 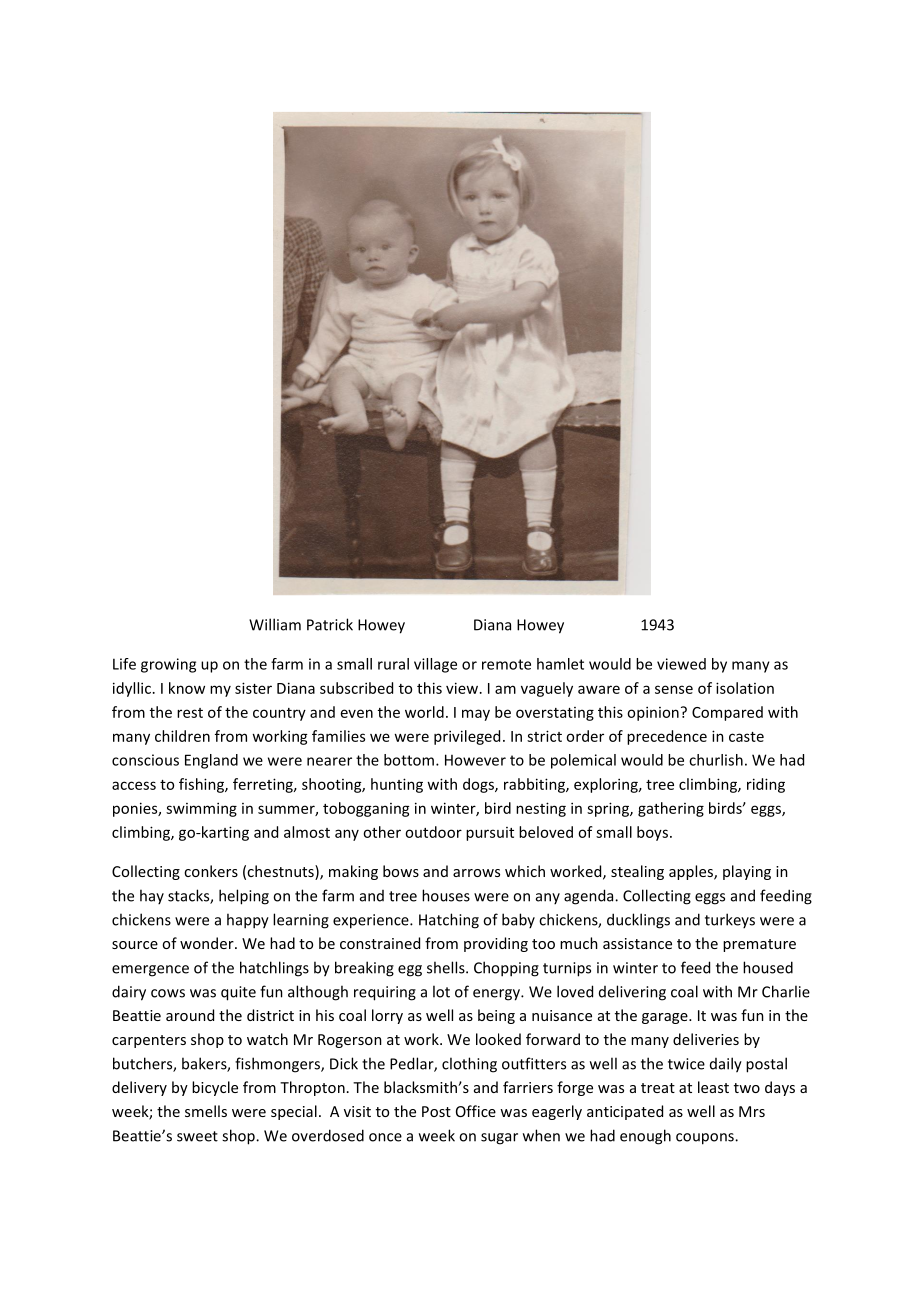 I want to click on energy, so click(x=497, y=995).
